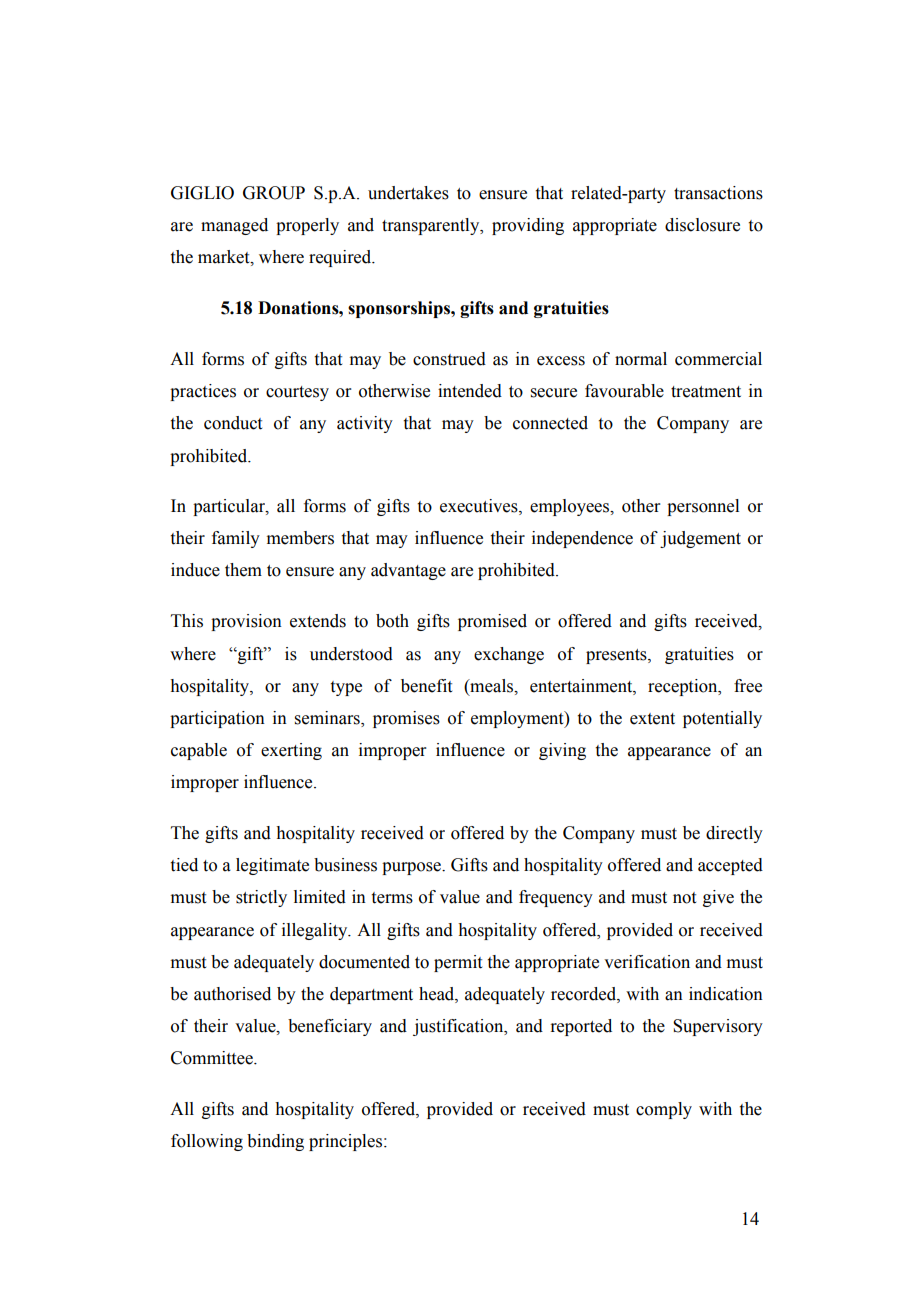 This page has width=924, height=1308. What do you see at coordinates (684, 898) in the page?
I see `not` at bounding box center [684, 898].
